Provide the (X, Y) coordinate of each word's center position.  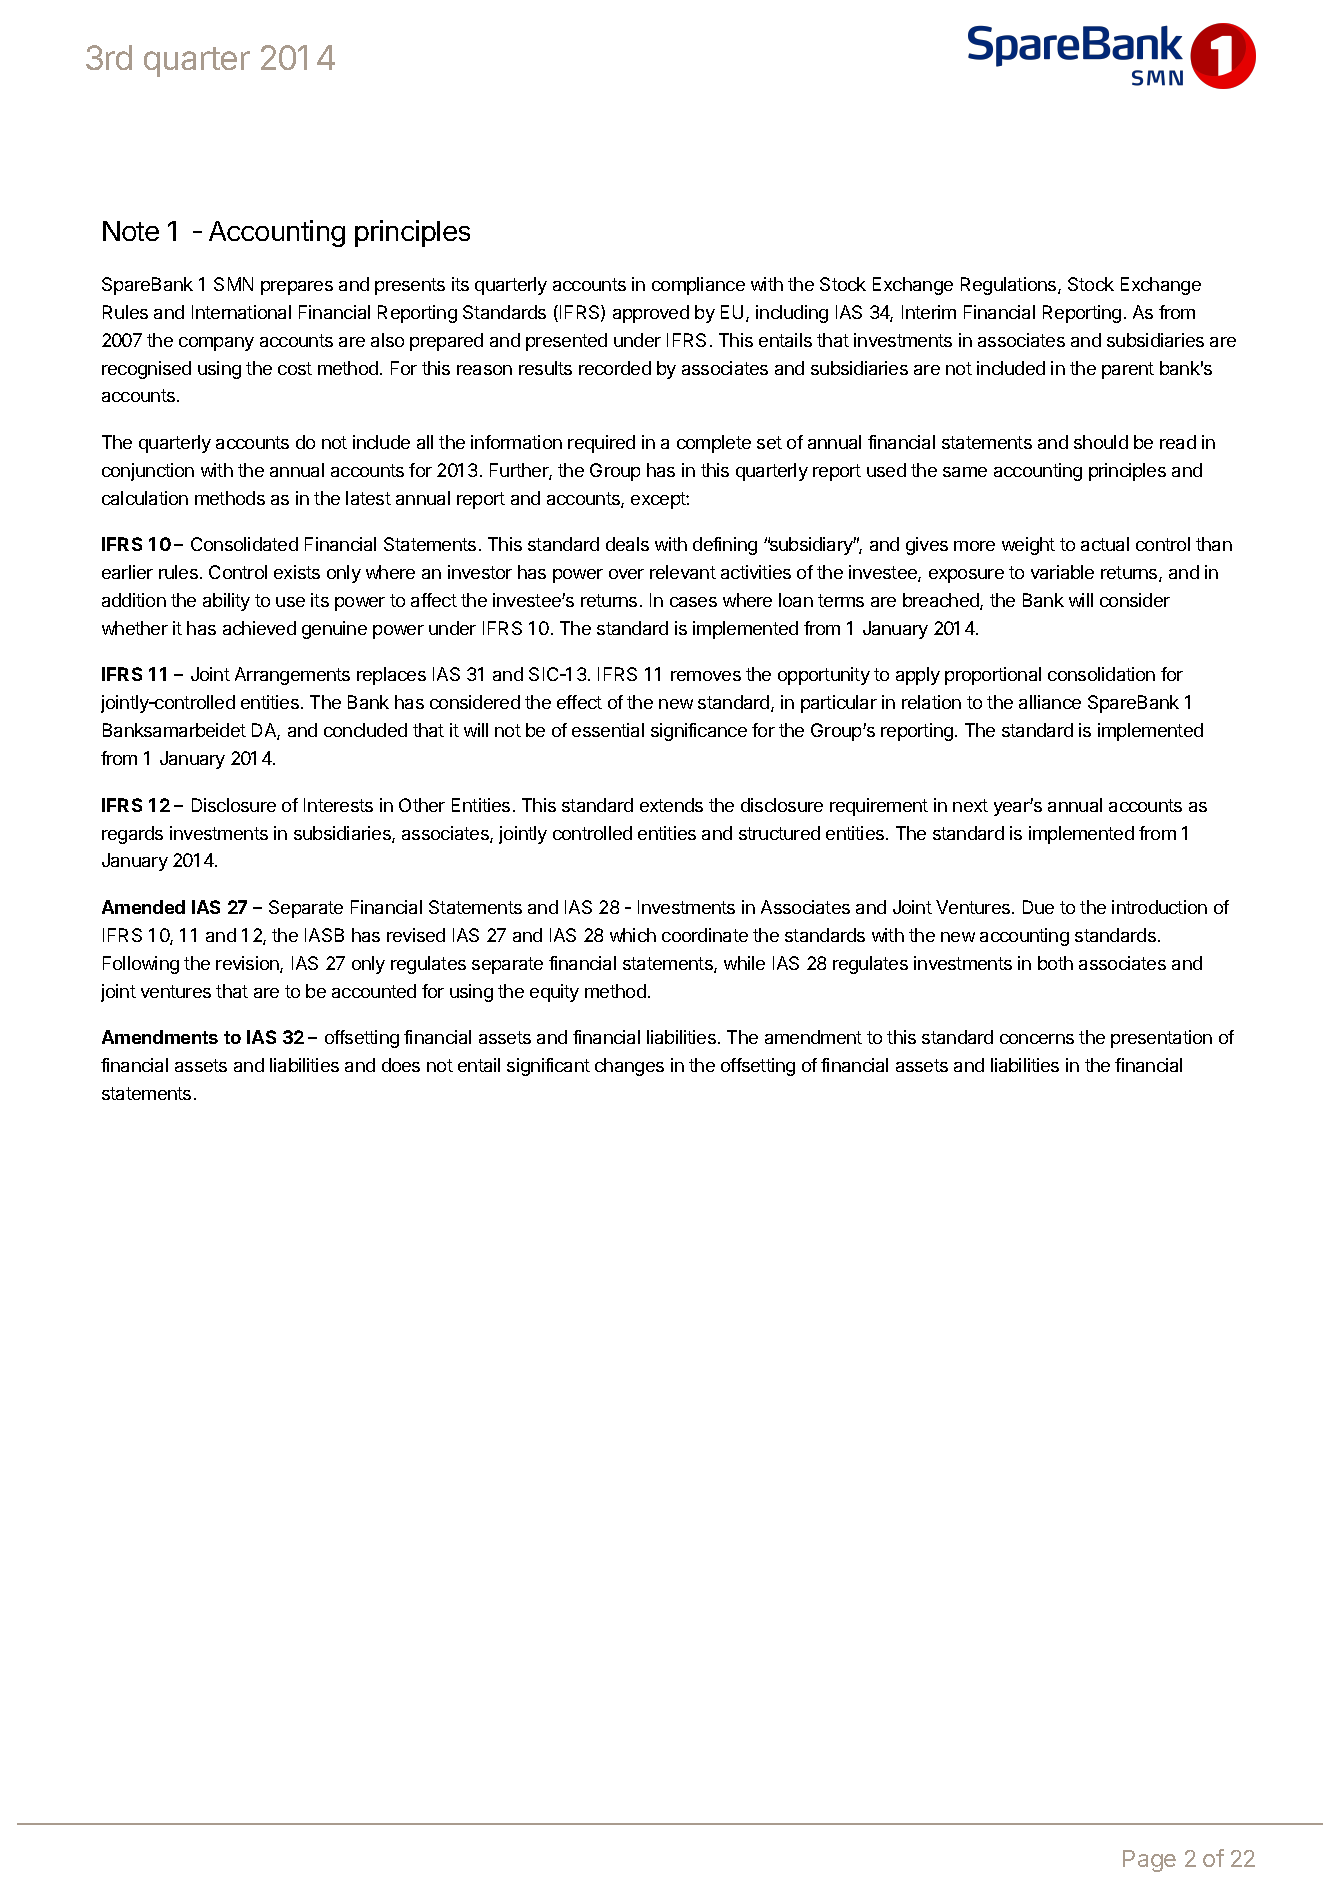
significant (548, 1067)
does (401, 1065)
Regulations (1010, 286)
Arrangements (292, 676)
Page (1149, 1861)
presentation (1161, 1039)
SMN (233, 284)
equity (554, 993)
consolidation (1101, 674)
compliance (698, 286)
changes (629, 1067)
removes (706, 676)
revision (248, 964)
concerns (1037, 1039)
